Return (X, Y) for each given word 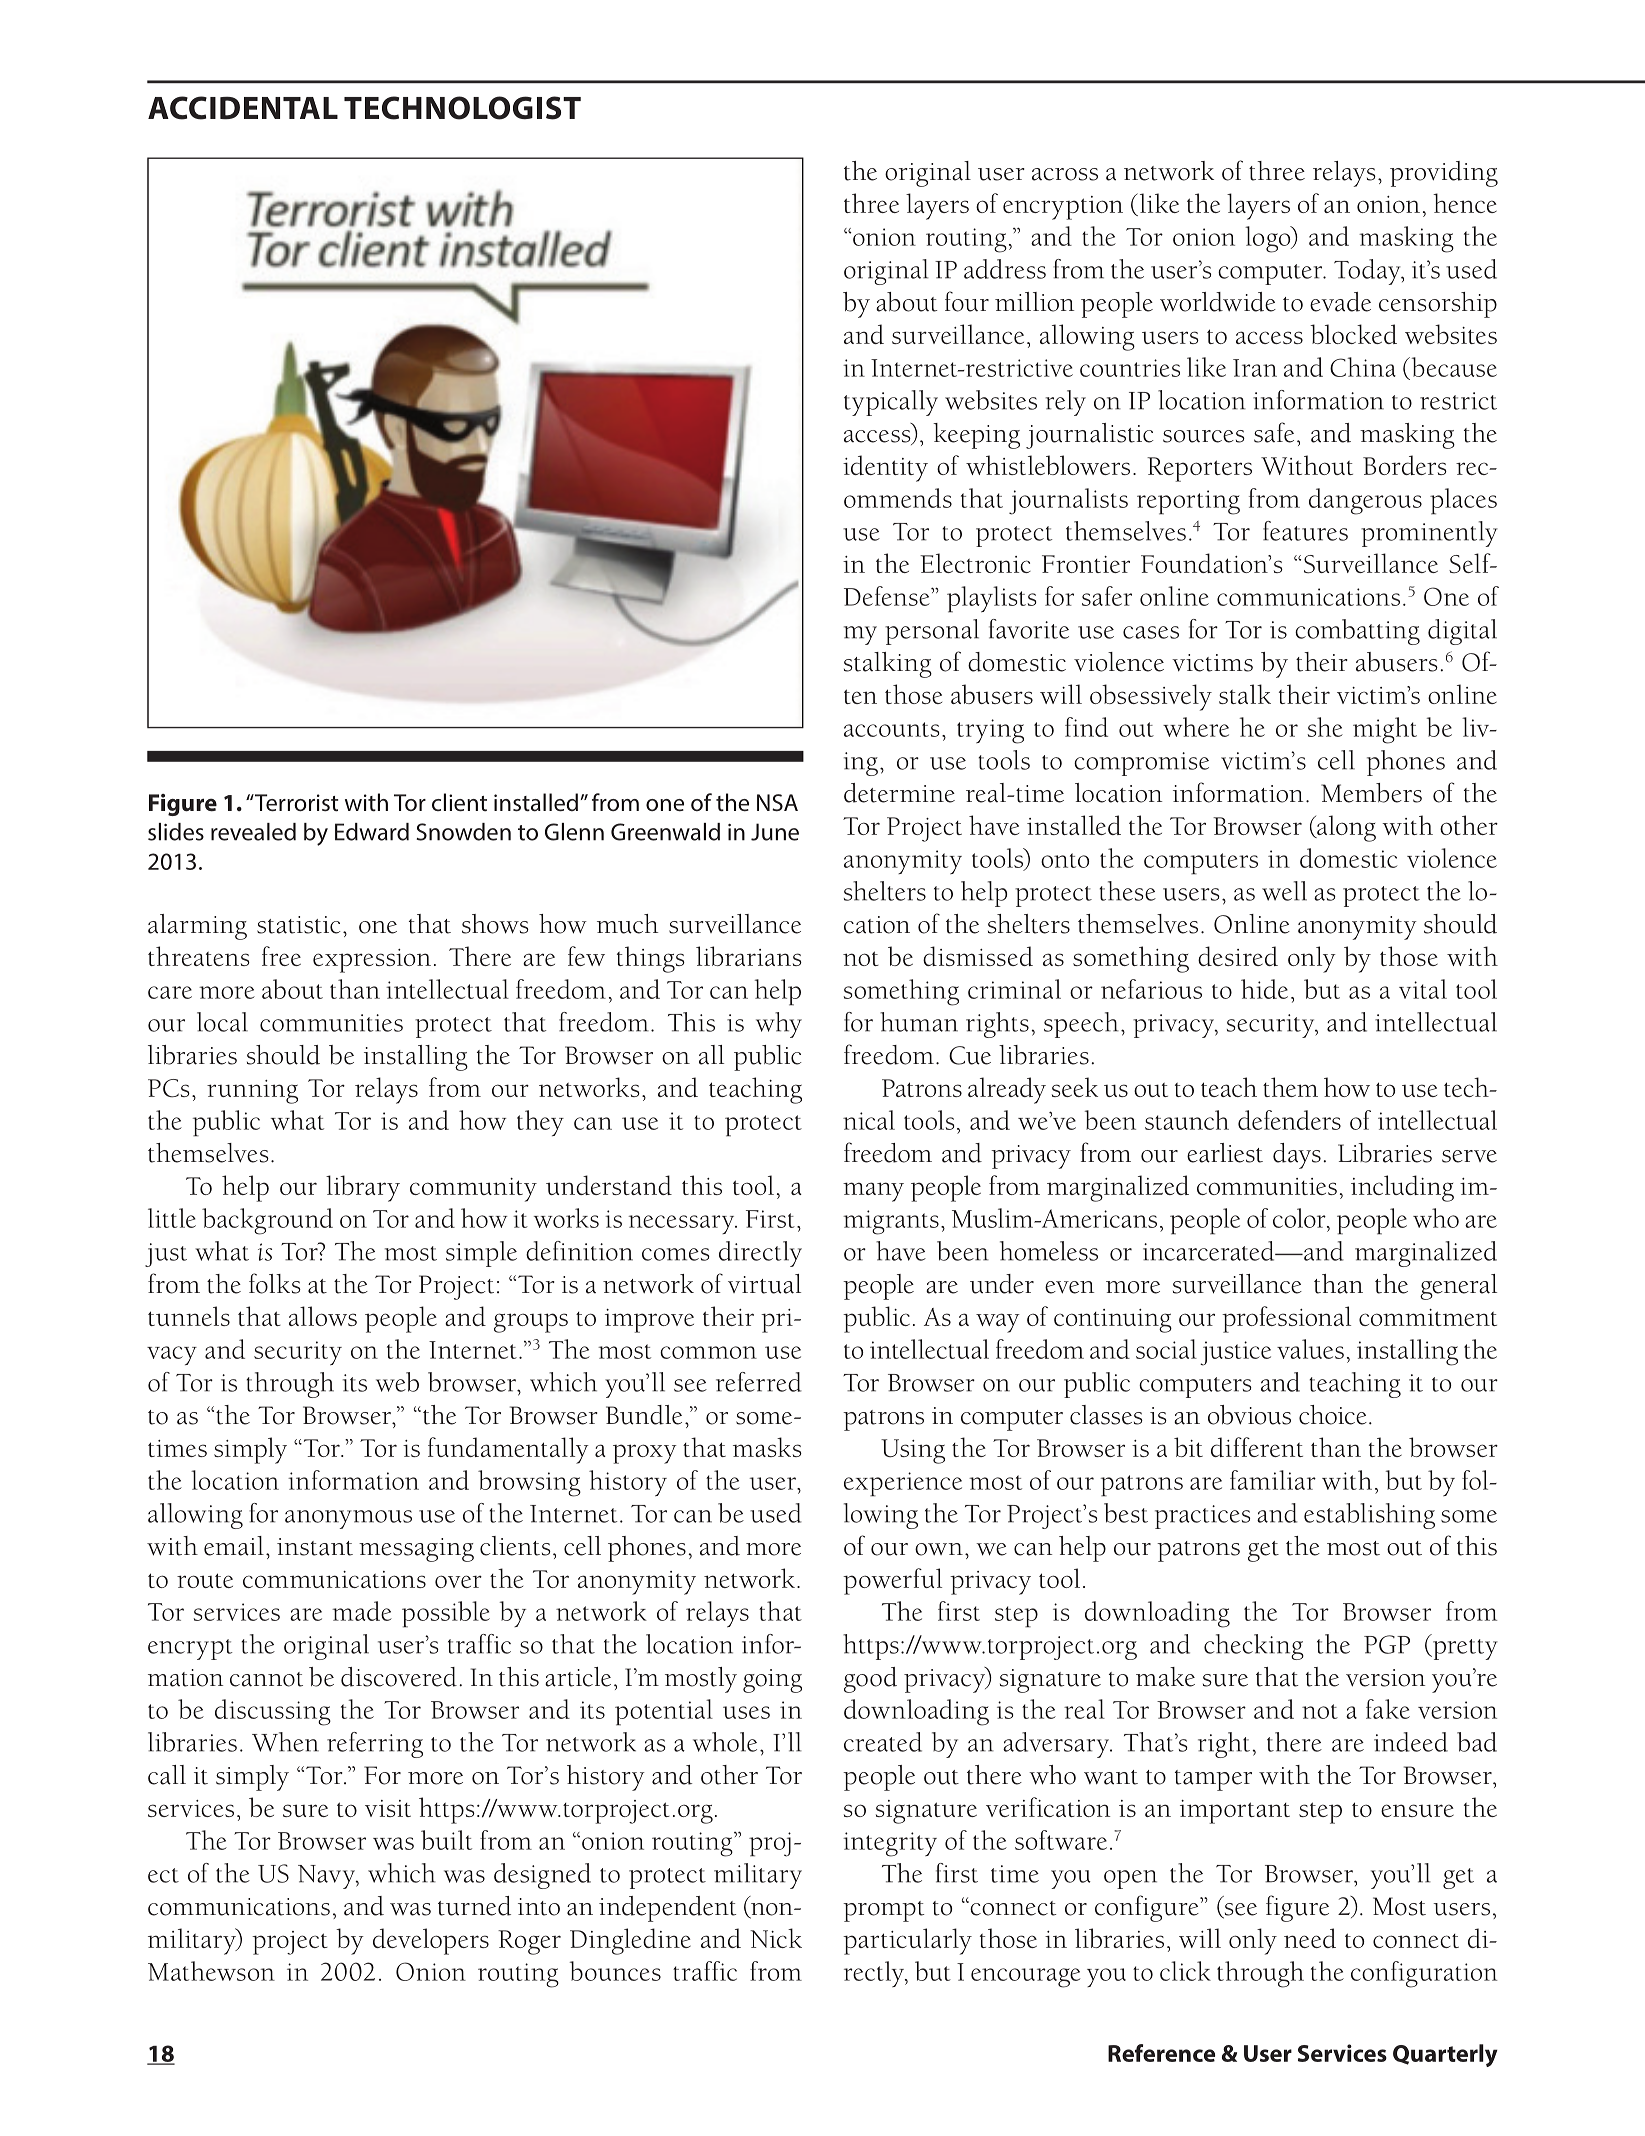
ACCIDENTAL (243, 108)
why (779, 1025)
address (1005, 269)
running (252, 1092)
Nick (776, 1938)
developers (431, 1941)
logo (1269, 239)
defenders (1289, 1120)
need (1310, 1938)
